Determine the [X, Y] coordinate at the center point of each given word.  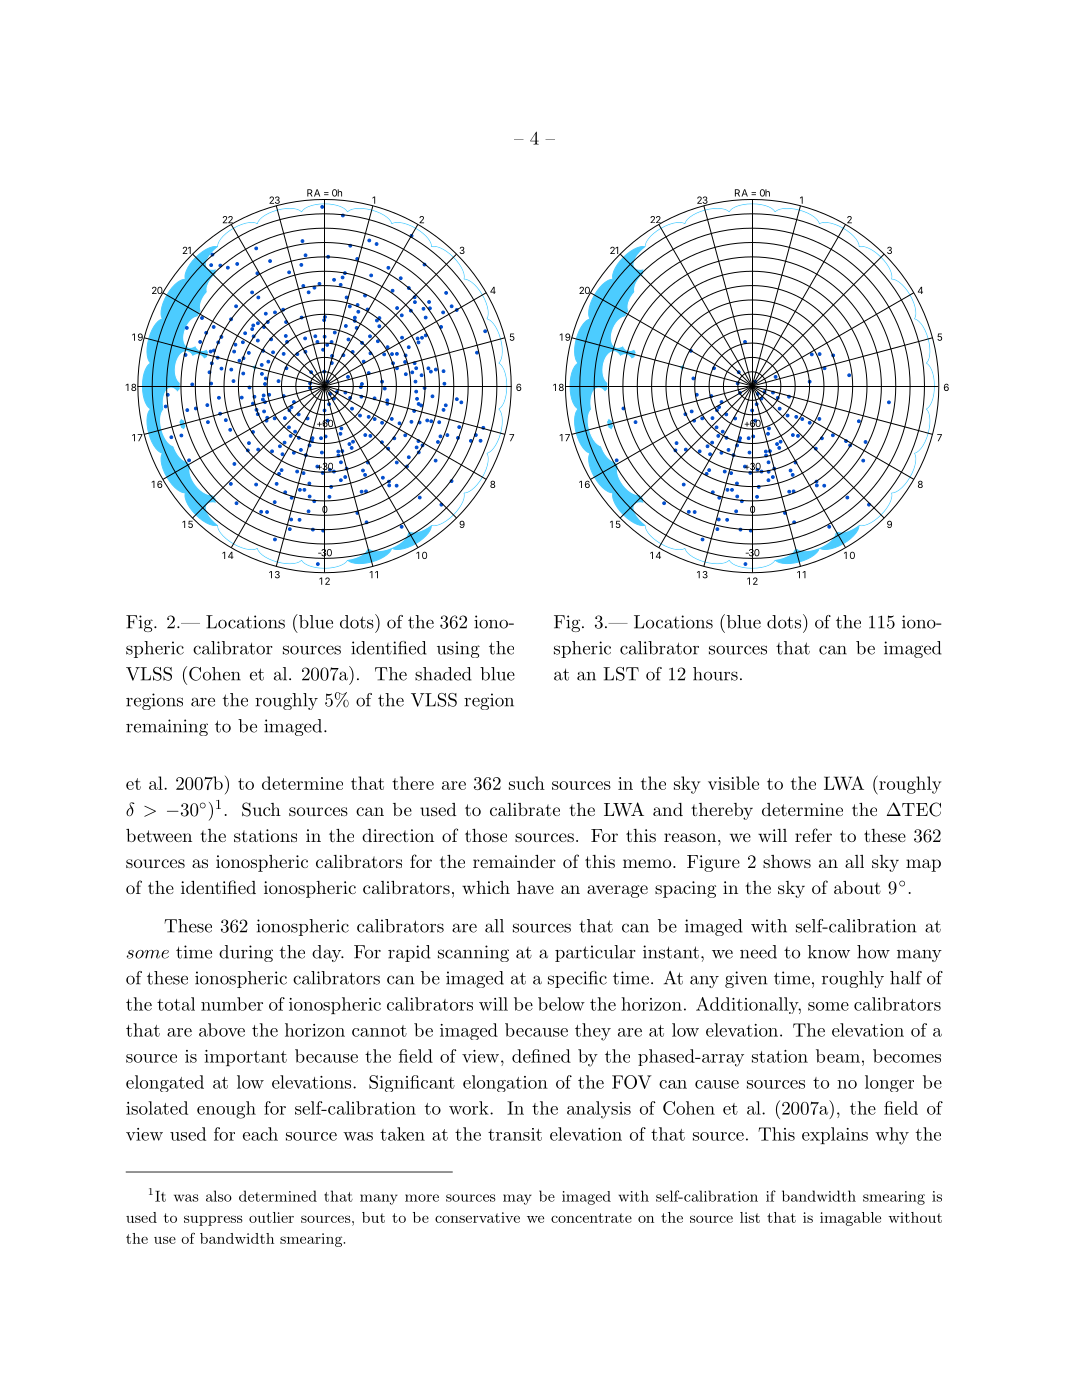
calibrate [525, 809]
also [219, 1196]
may [517, 1199]
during [246, 953]
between [159, 835]
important [246, 1058]
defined [541, 1056]
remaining [167, 727]
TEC [920, 809]
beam [838, 1056]
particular [595, 953]
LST [621, 674]
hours [715, 674]
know [829, 952]
